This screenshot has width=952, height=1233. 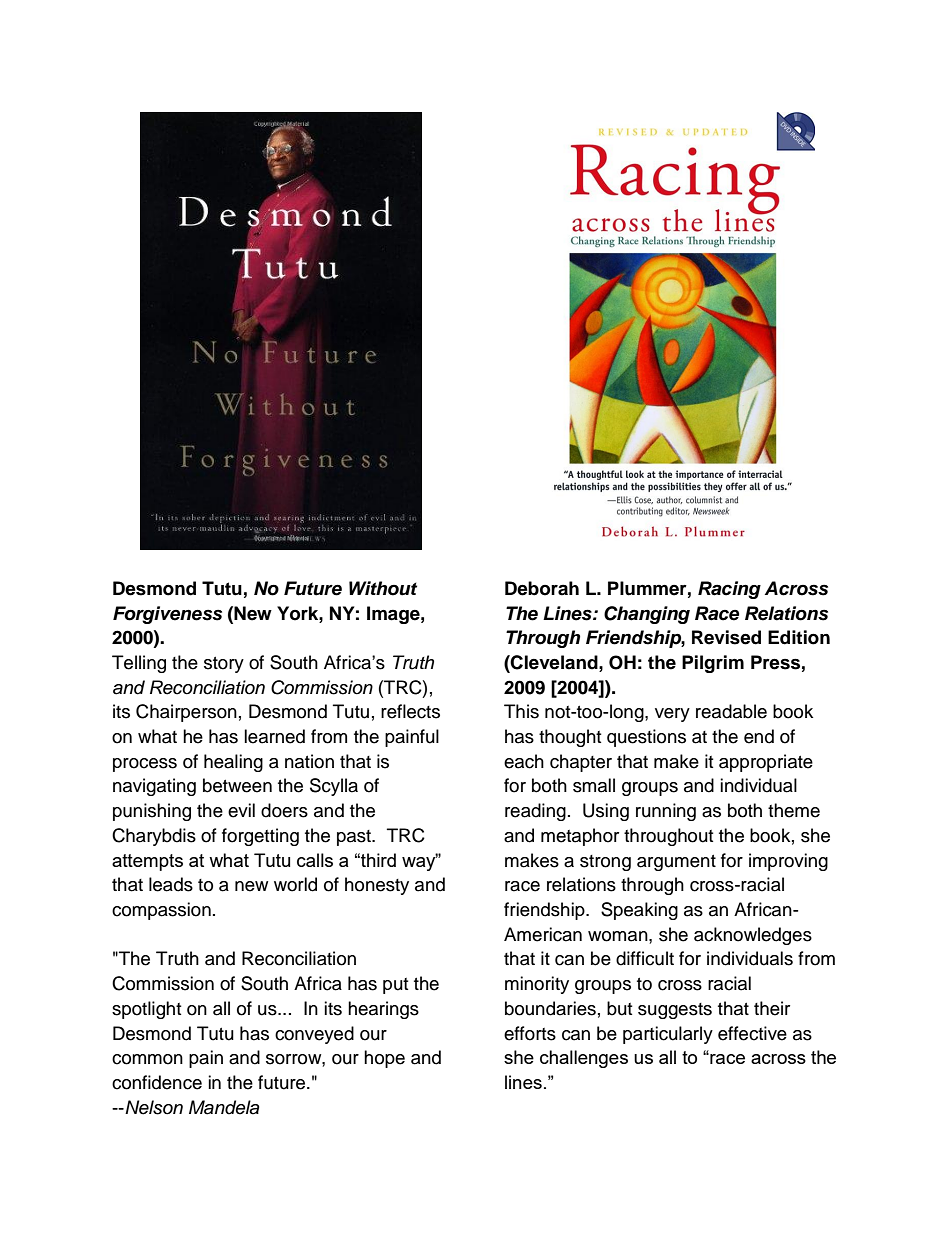 I want to click on Forgiveness, so click(x=167, y=615).
